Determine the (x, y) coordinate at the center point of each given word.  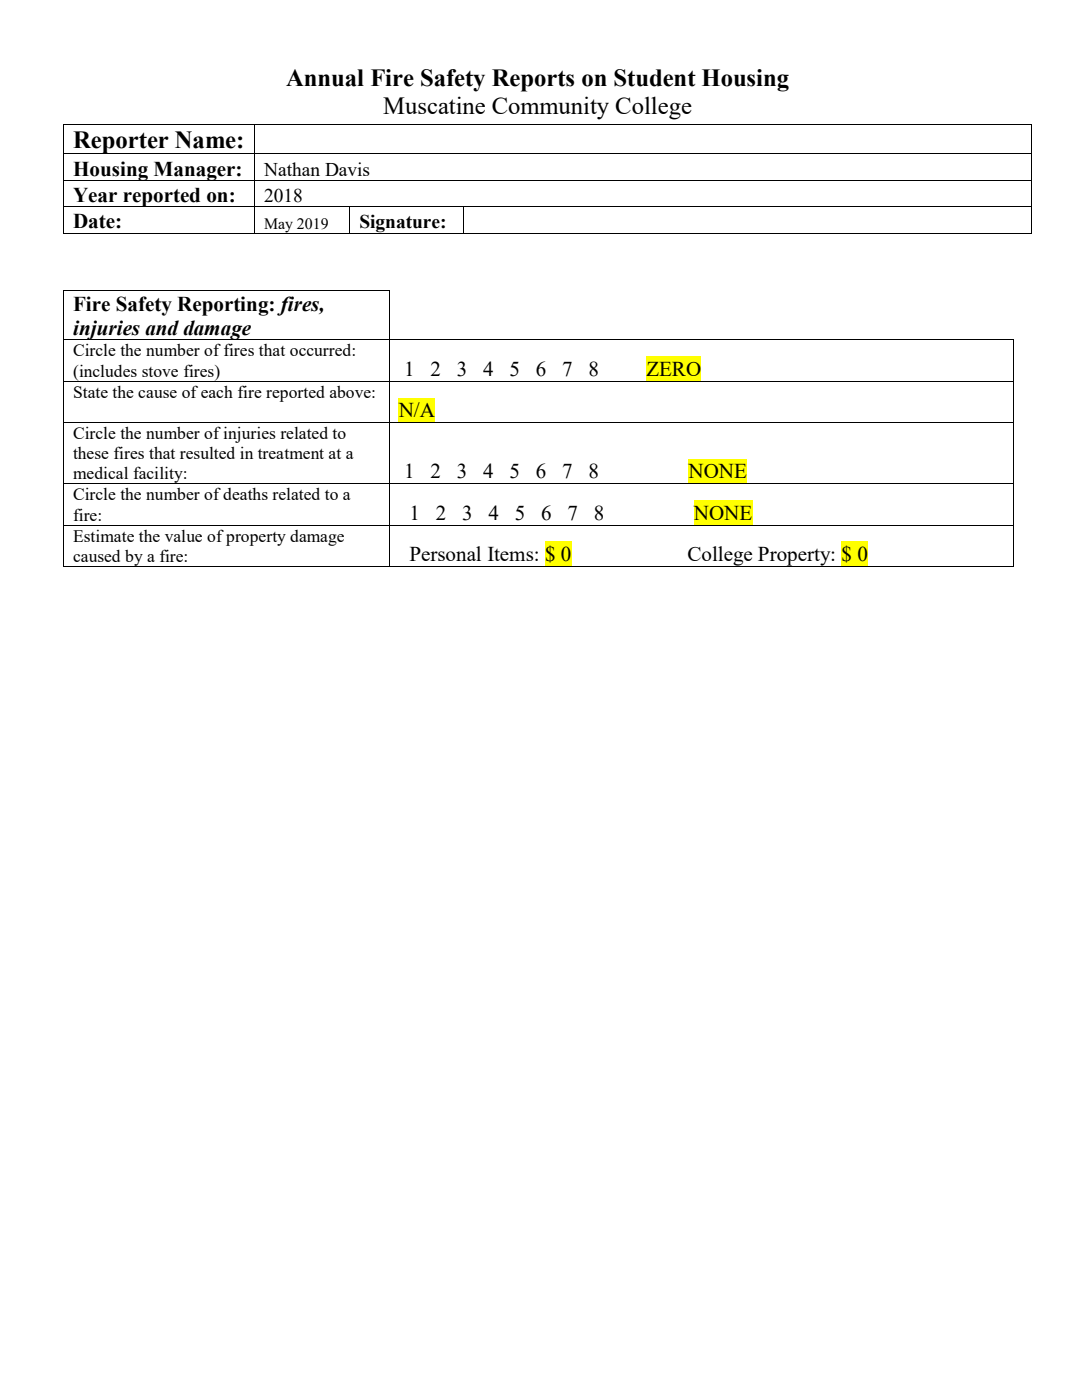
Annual (325, 78)
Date (95, 221)
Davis (347, 169)
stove (160, 372)
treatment (291, 454)
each (217, 391)
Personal (445, 553)
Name (205, 140)
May (278, 226)
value (183, 536)
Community (550, 108)
